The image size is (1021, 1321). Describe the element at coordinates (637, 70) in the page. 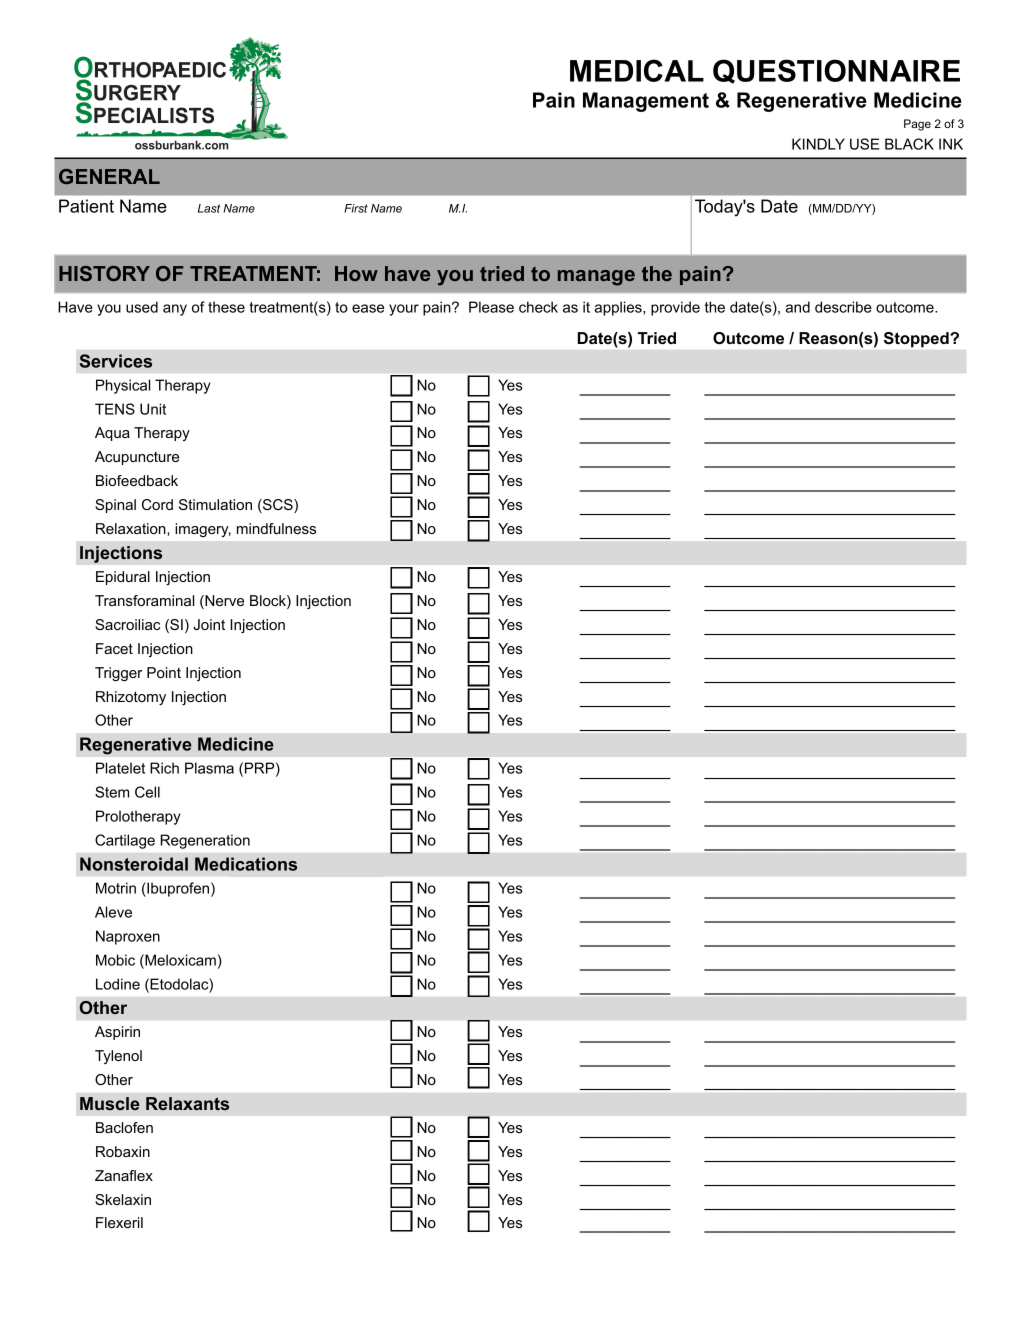

I see `MEDICAL` at that location.
